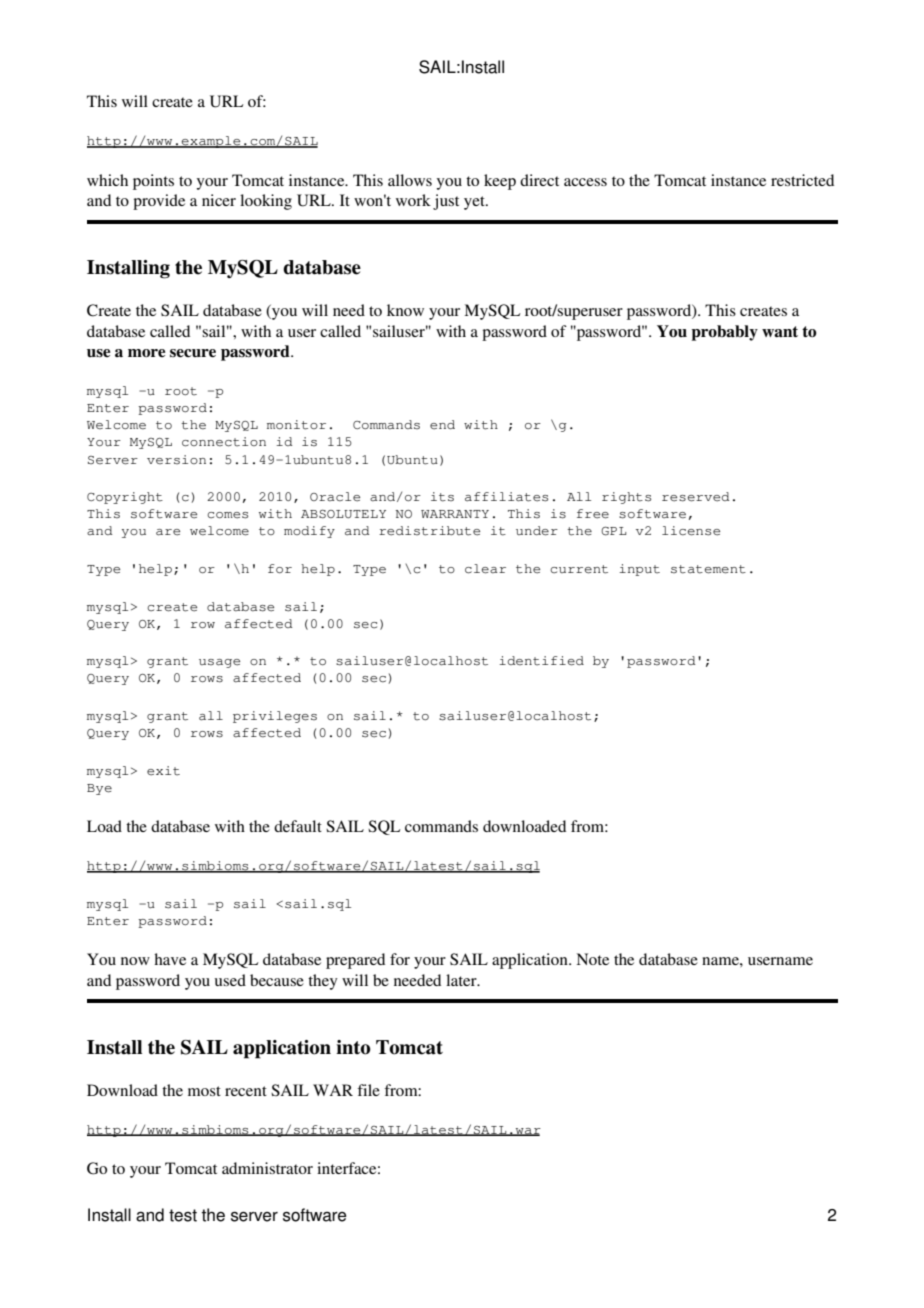 This document has width=924, height=1308. I want to click on Note, so click(592, 959).
